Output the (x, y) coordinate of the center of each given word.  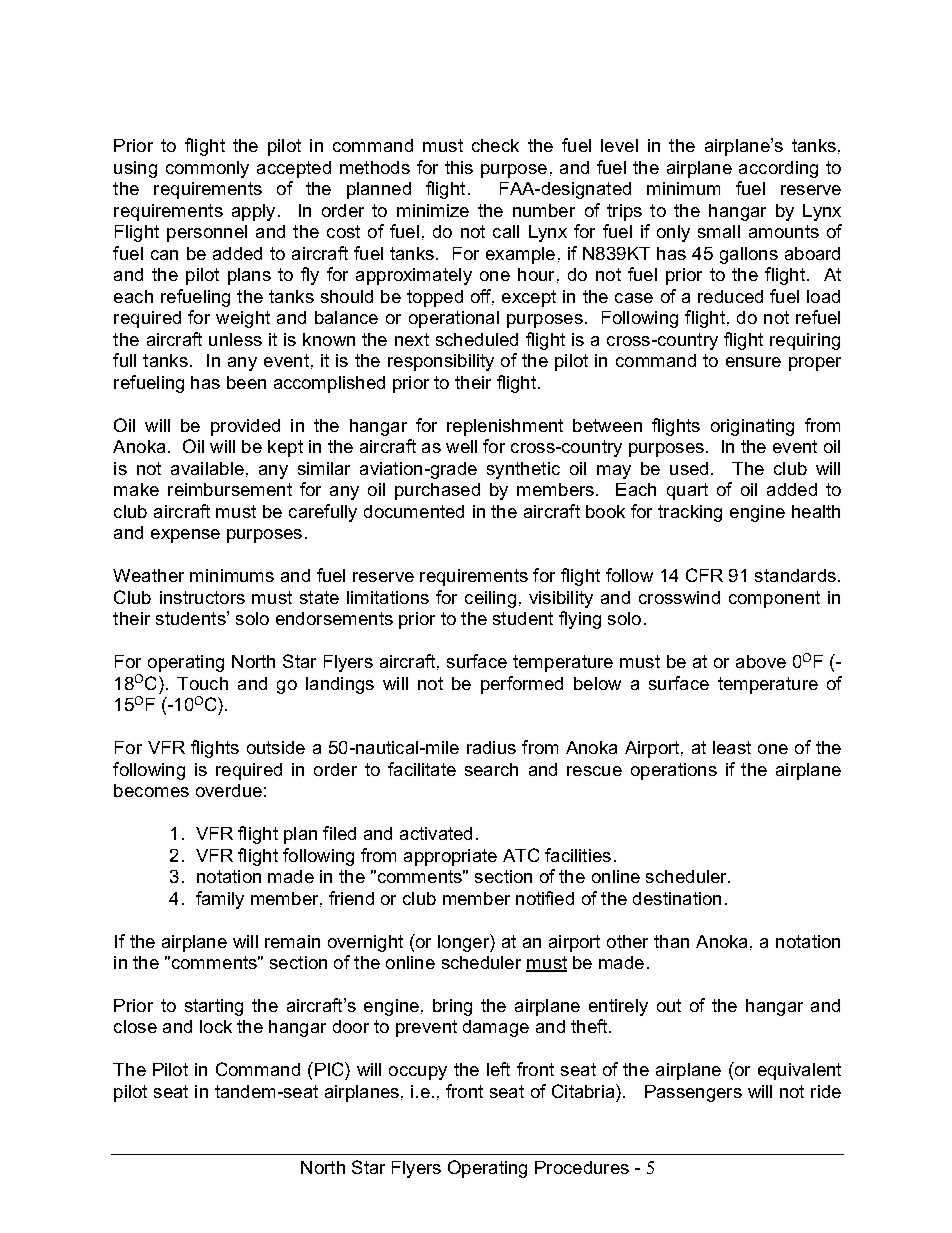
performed (522, 685)
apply (253, 212)
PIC (330, 1069)
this (459, 167)
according (778, 169)
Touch (202, 683)
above (761, 661)
